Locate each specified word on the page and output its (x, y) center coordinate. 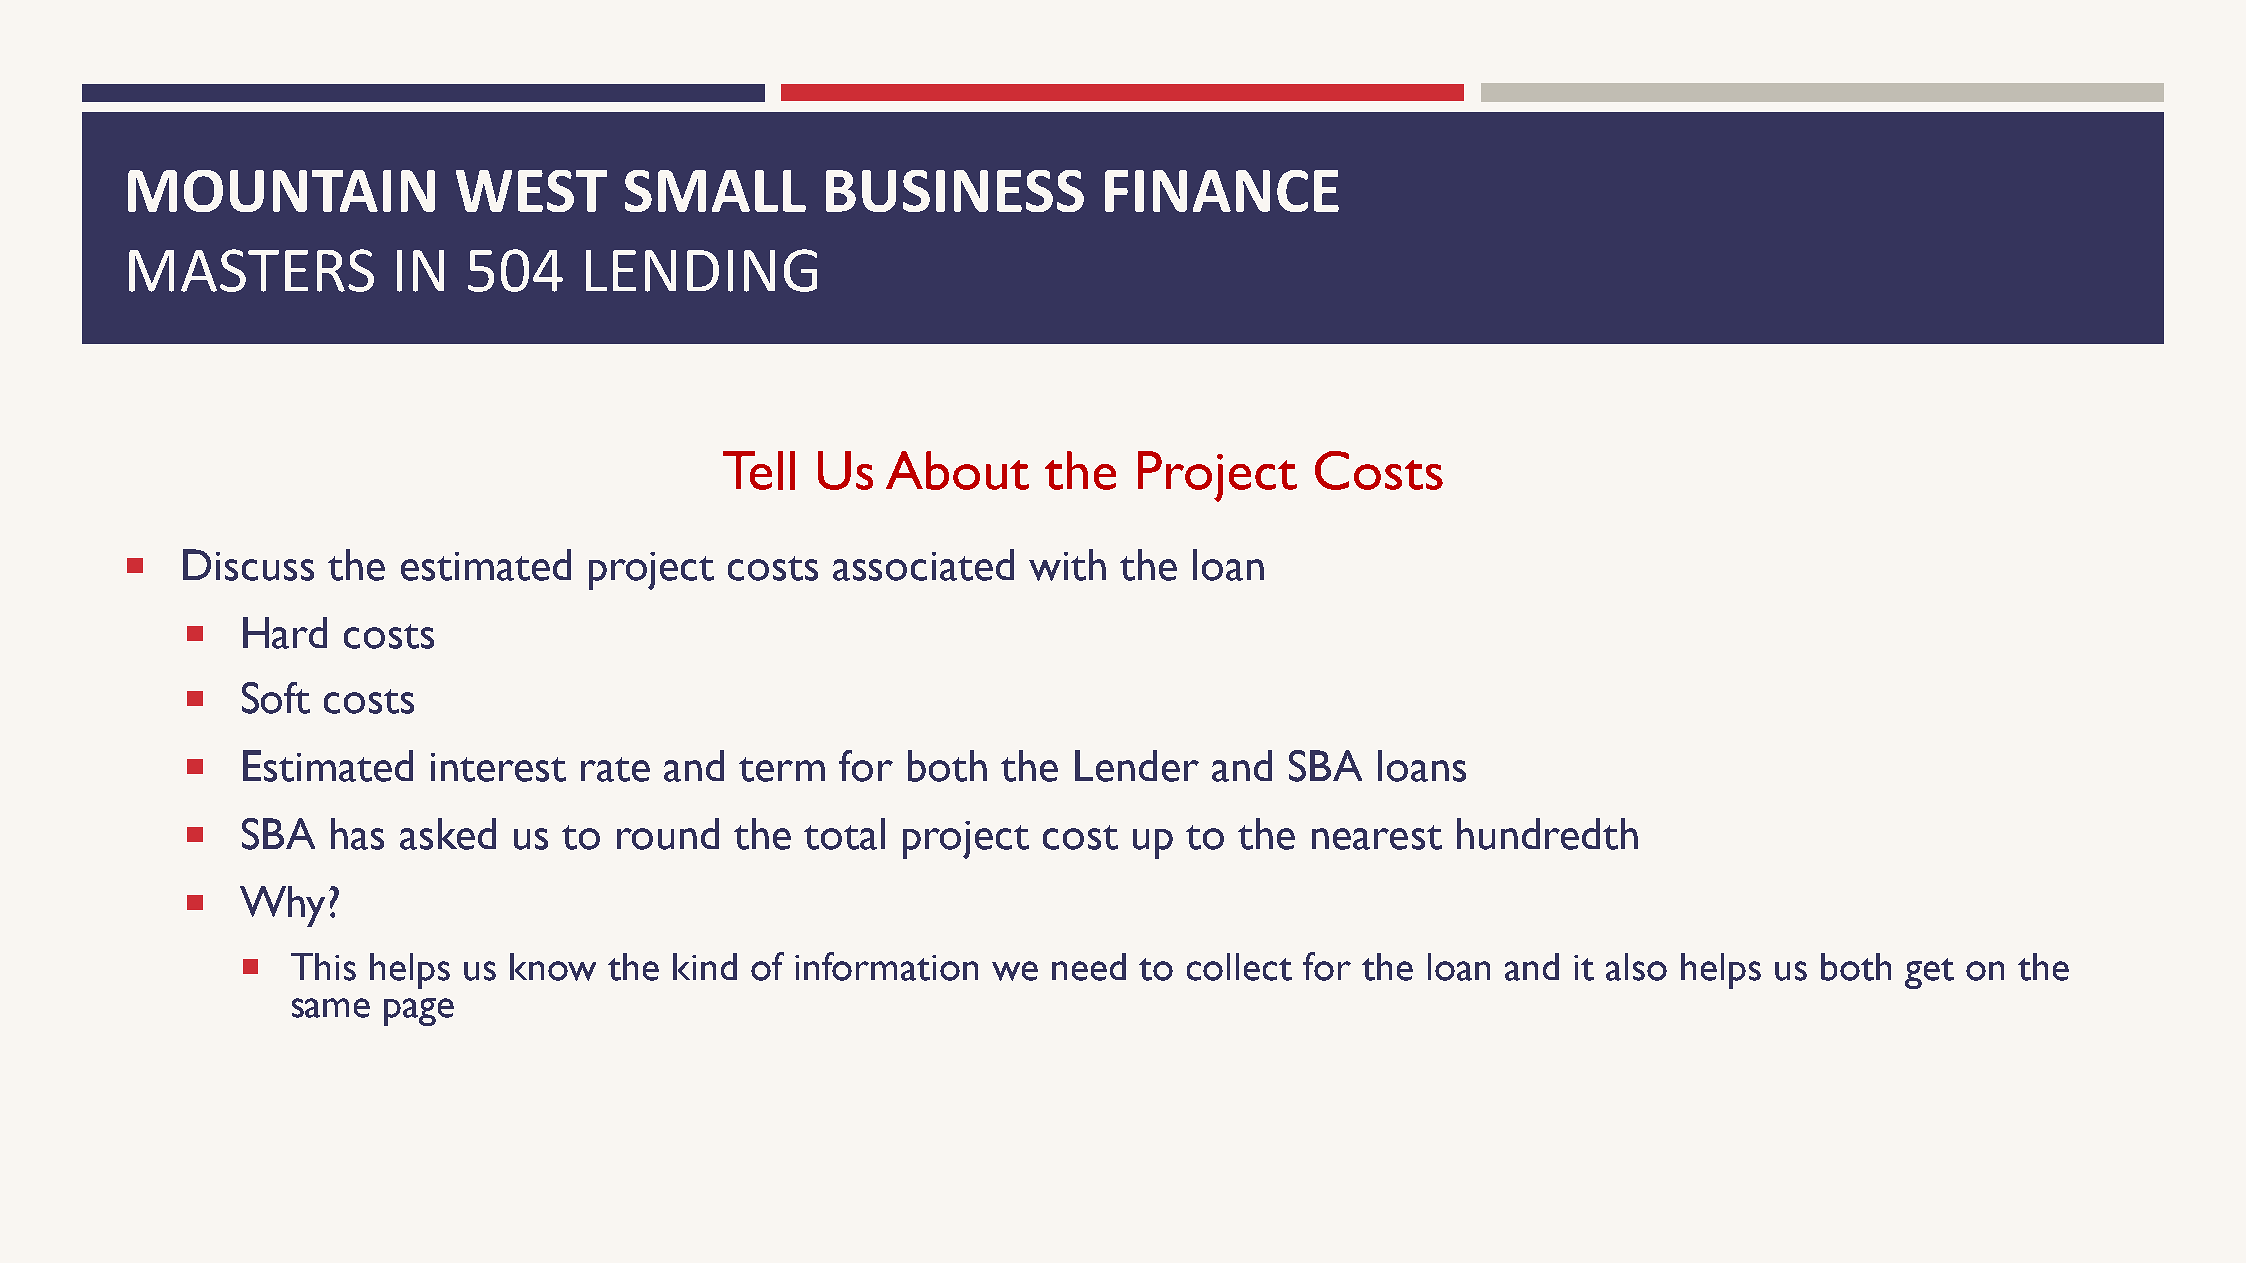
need (1089, 967)
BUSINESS (955, 191)
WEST (531, 191)
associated (923, 565)
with (1067, 565)
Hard (285, 633)
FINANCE (1222, 191)
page (419, 1012)
